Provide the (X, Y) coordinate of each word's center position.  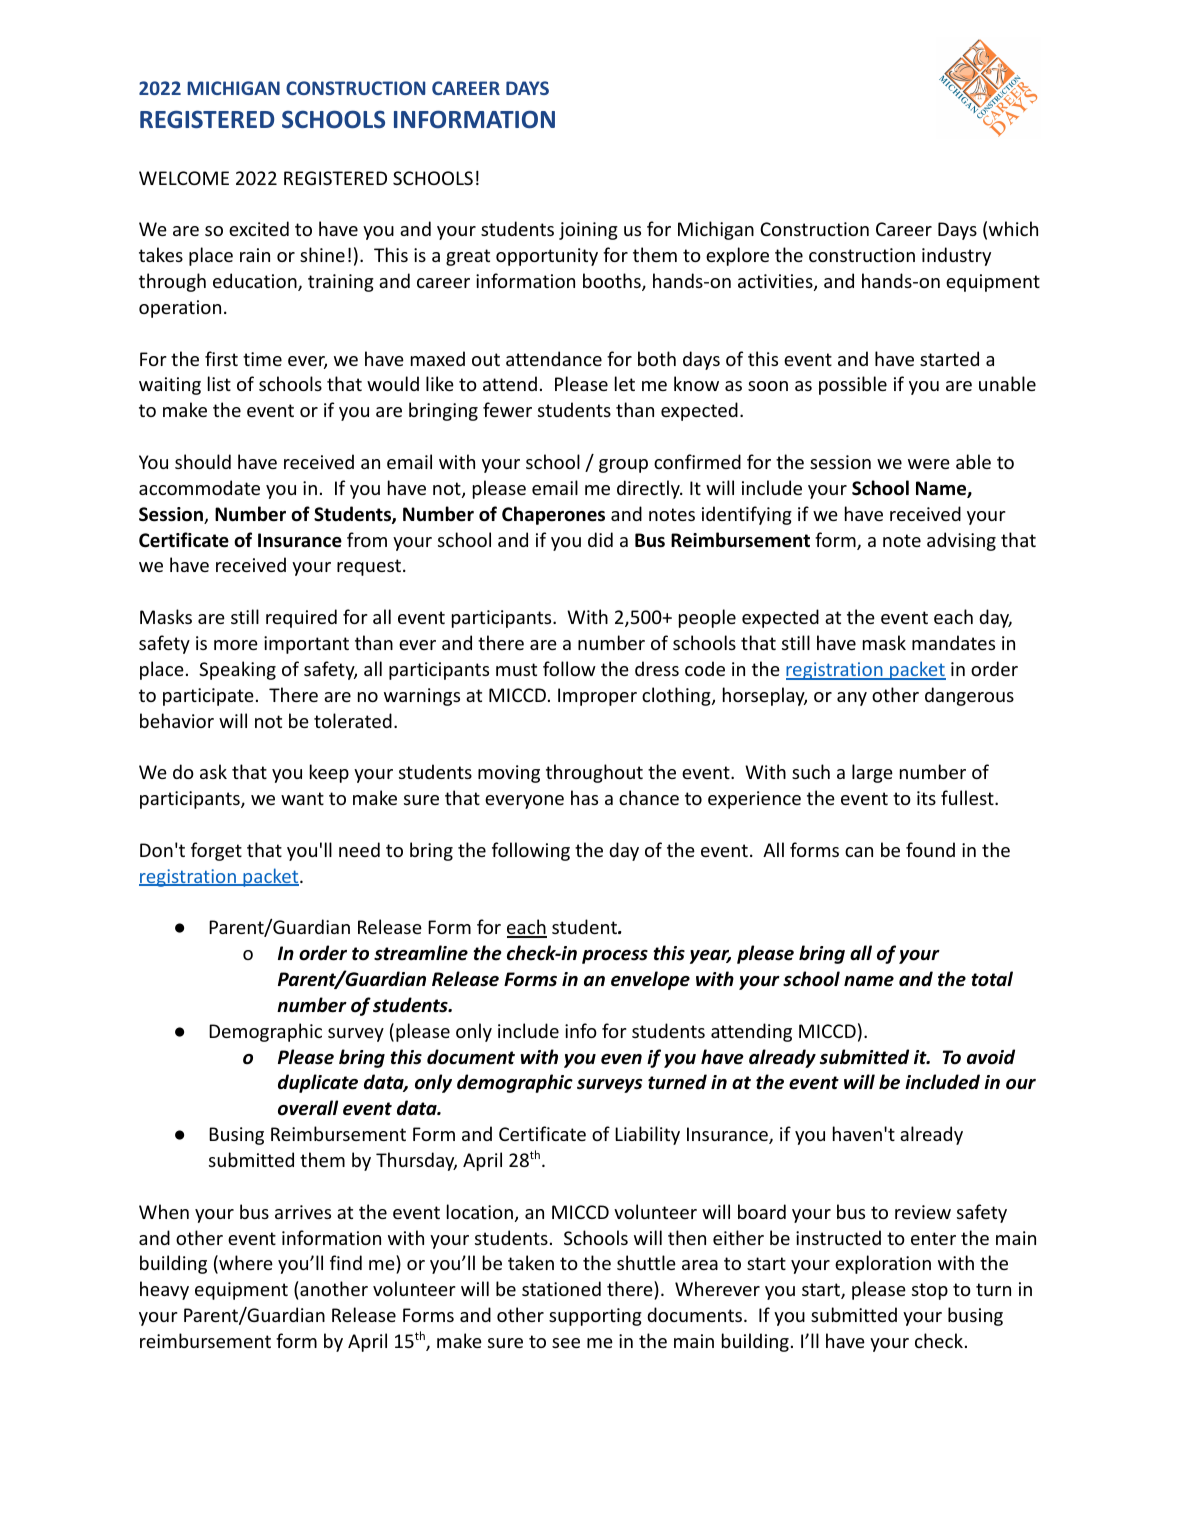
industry (956, 256)
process (615, 957)
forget (216, 851)
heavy (164, 1290)
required (301, 618)
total (992, 979)
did (600, 539)
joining (588, 231)
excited (259, 228)
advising (961, 541)
